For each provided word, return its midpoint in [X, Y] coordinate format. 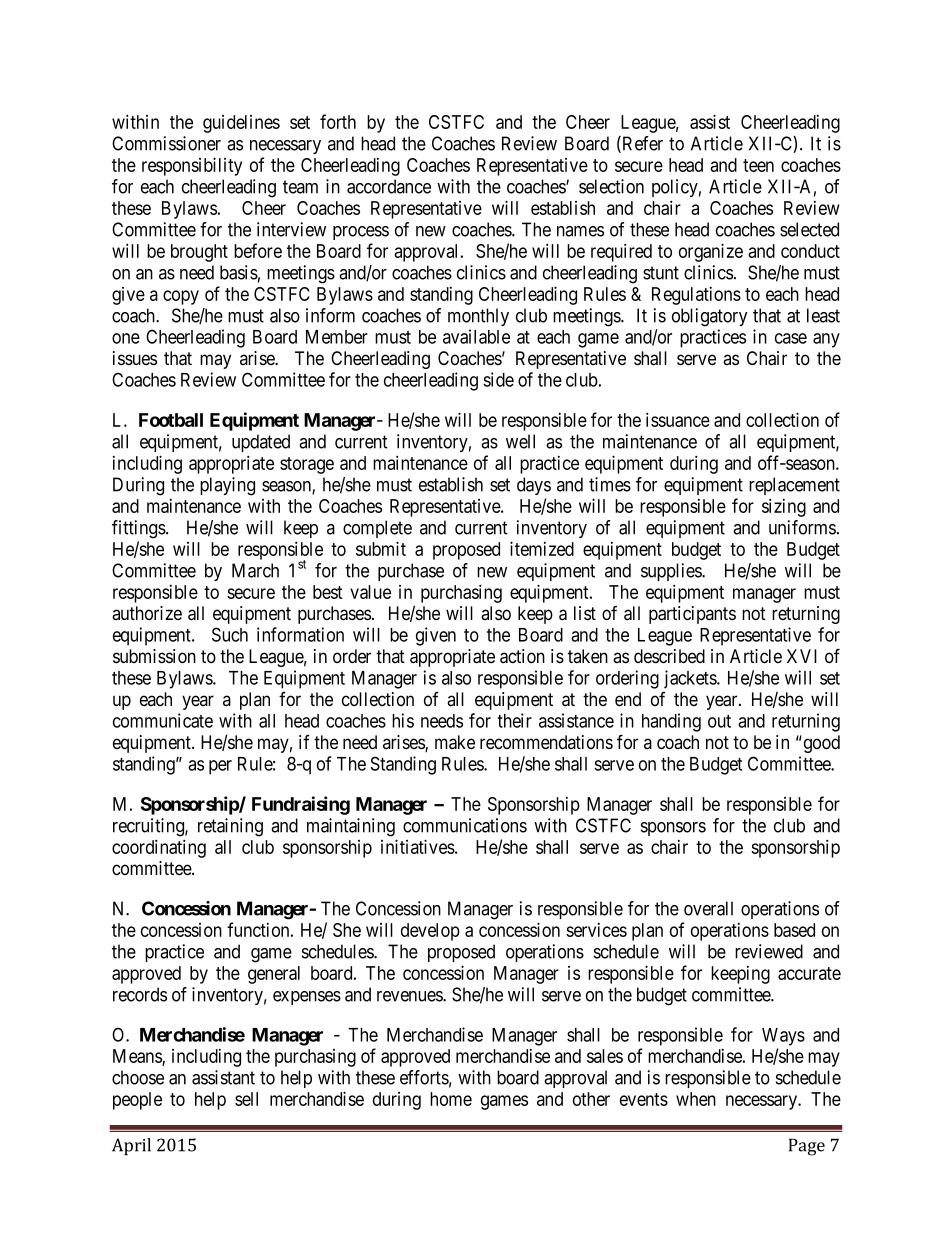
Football [171, 420]
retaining [230, 827]
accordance [389, 186]
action [522, 656]
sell [246, 1099]
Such [230, 634]
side [498, 379]
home [451, 1099]
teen [758, 165]
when [696, 1099]
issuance [678, 419]
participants [692, 615]
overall [708, 908]
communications [465, 825]
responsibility [192, 166]
